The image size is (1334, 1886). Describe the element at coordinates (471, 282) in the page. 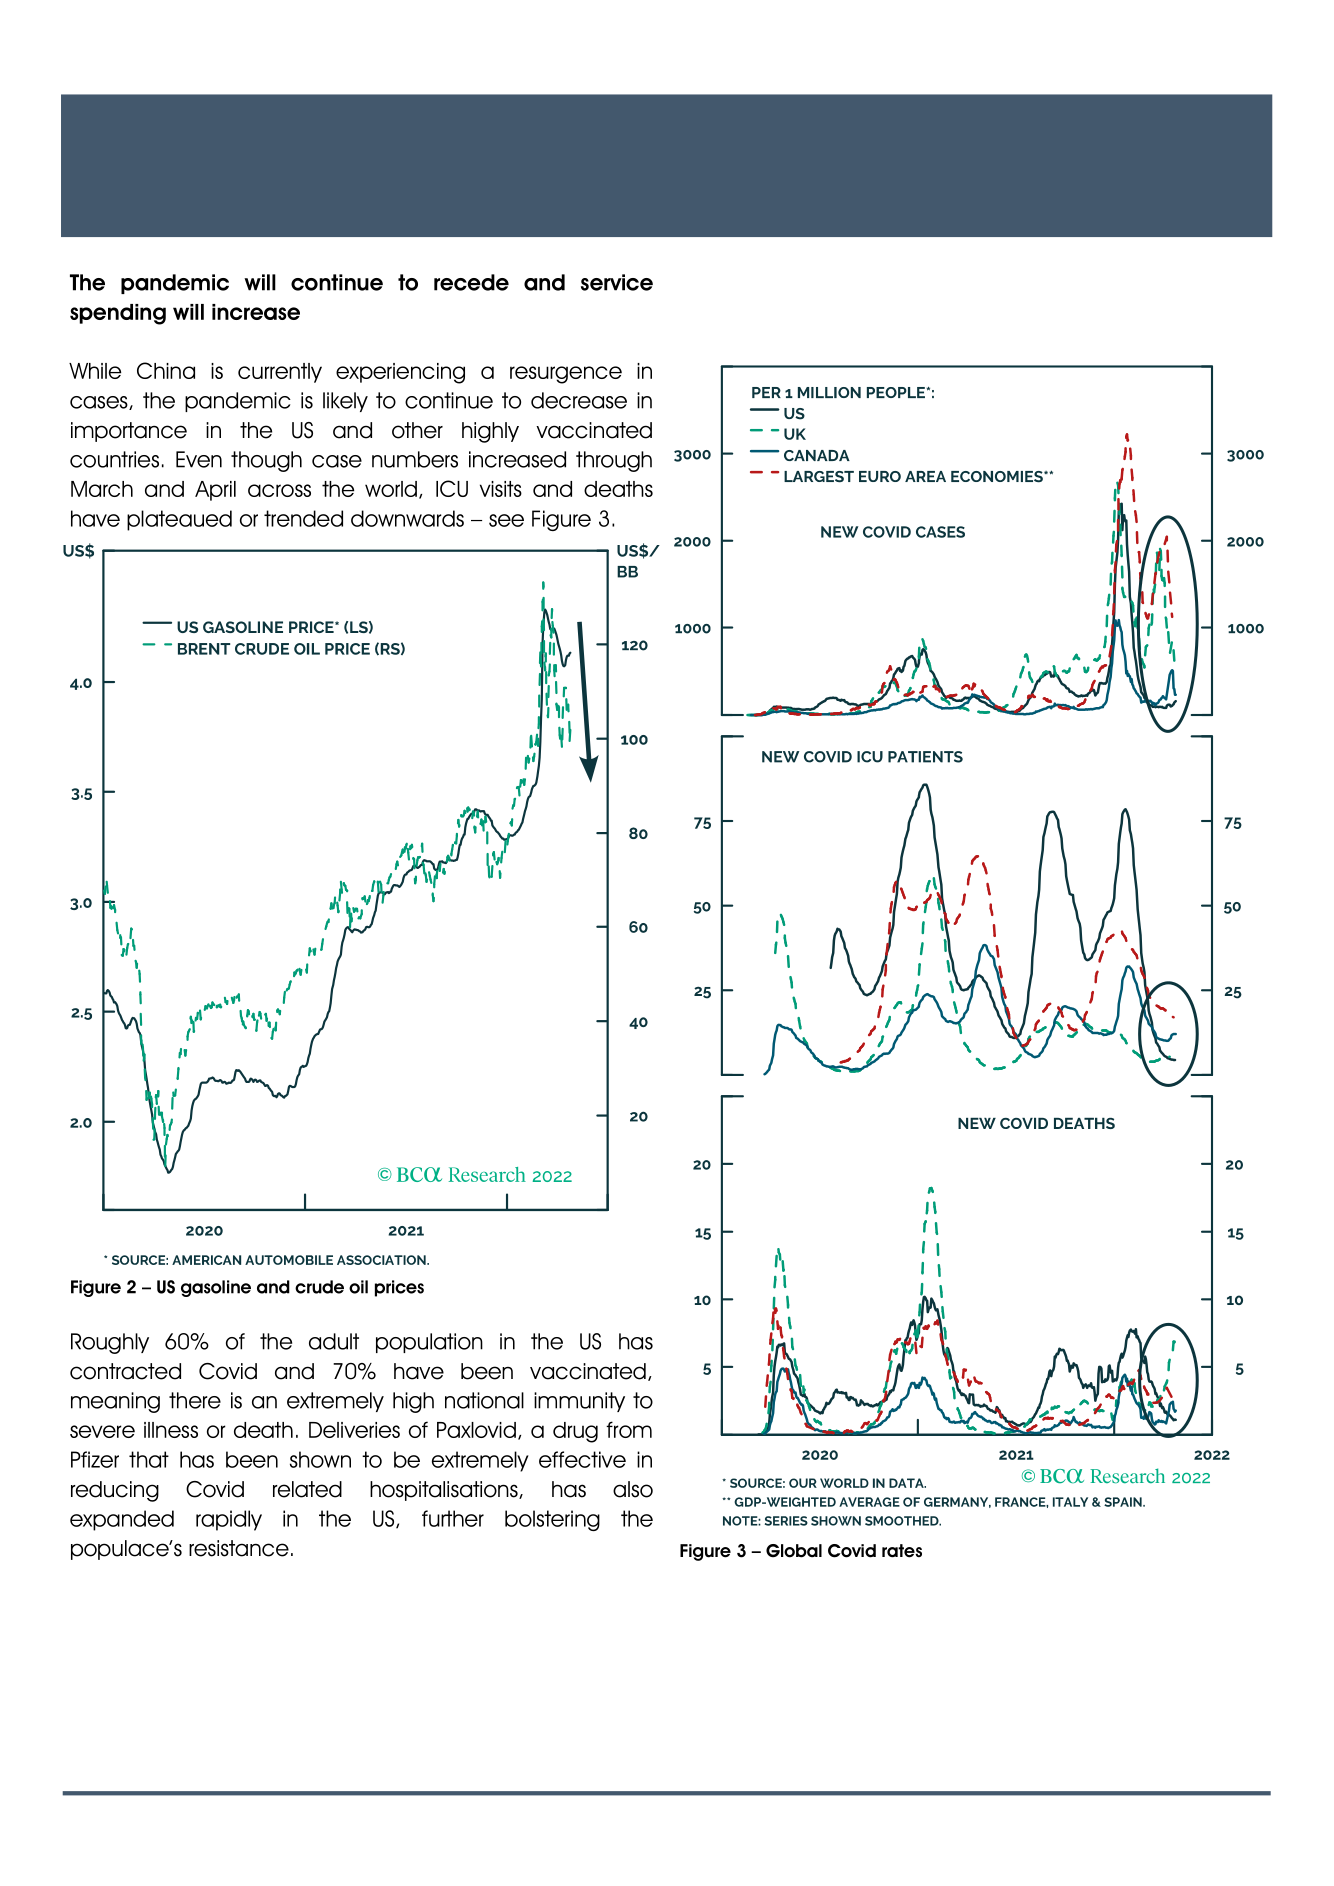

I see `recede` at that location.
